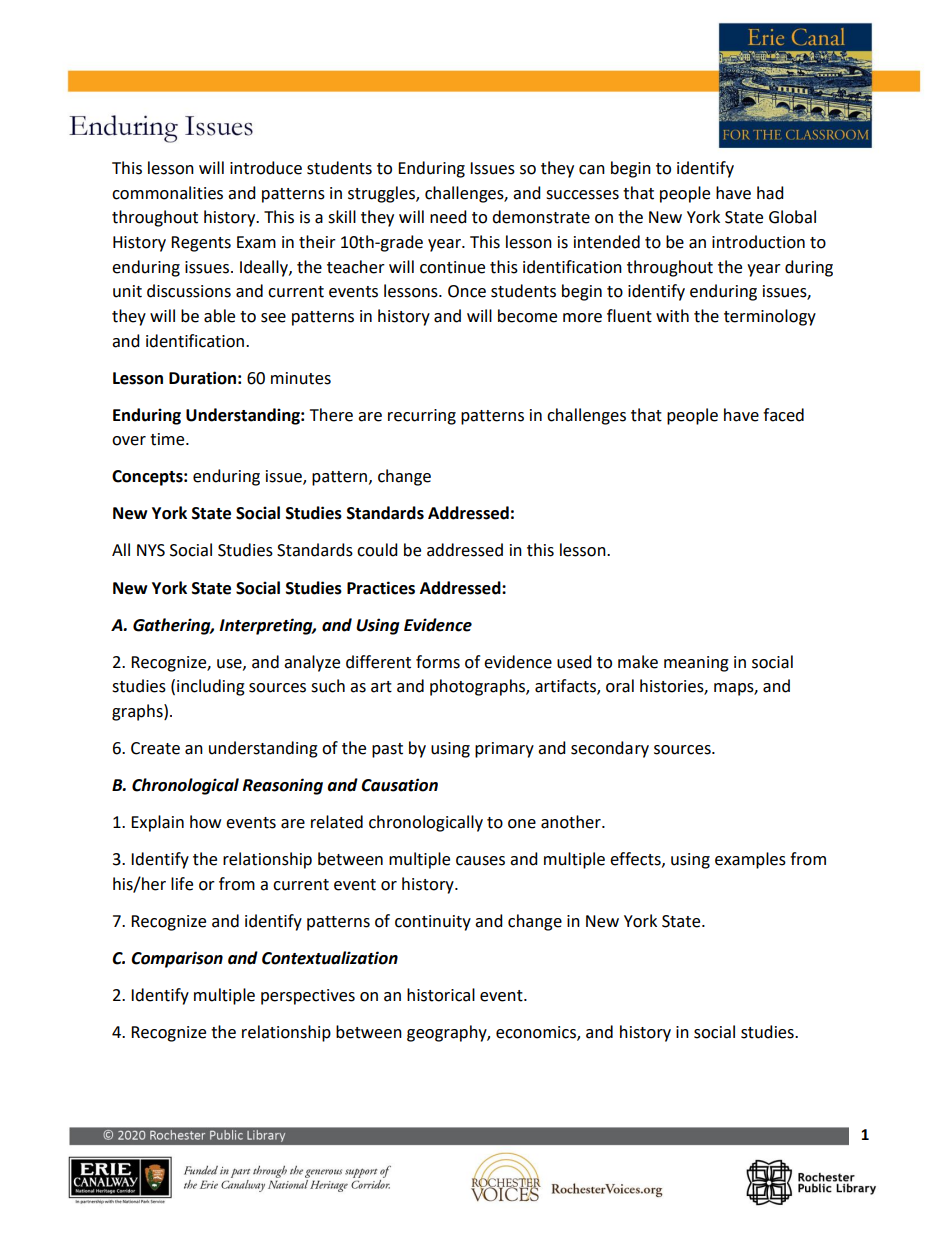 Image resolution: width=952 pixels, height=1233 pixels. Describe the element at coordinates (177, 959) in the screenshot. I see `Comparison` at that location.
